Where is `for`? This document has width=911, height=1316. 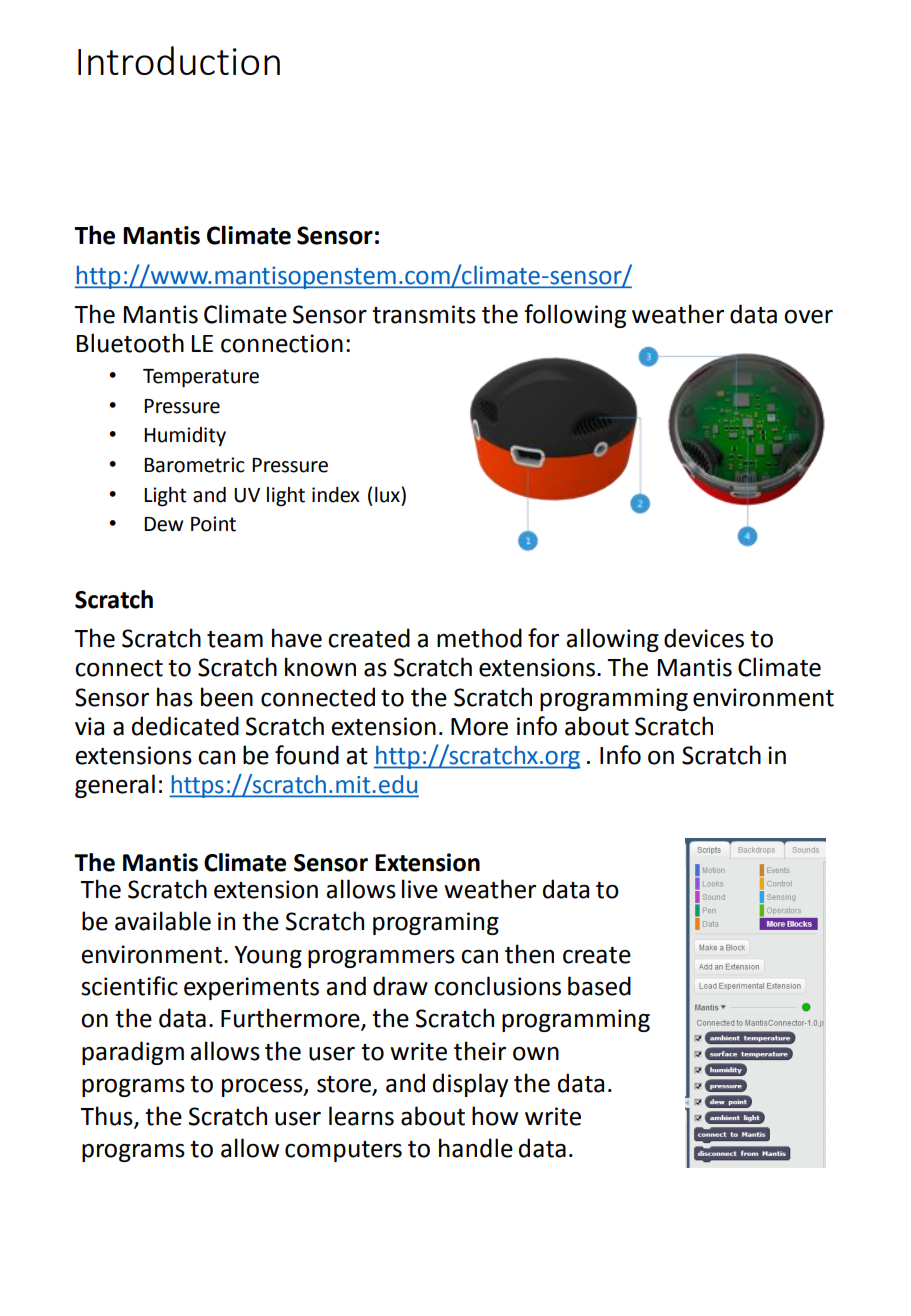 for is located at coordinates (543, 638).
